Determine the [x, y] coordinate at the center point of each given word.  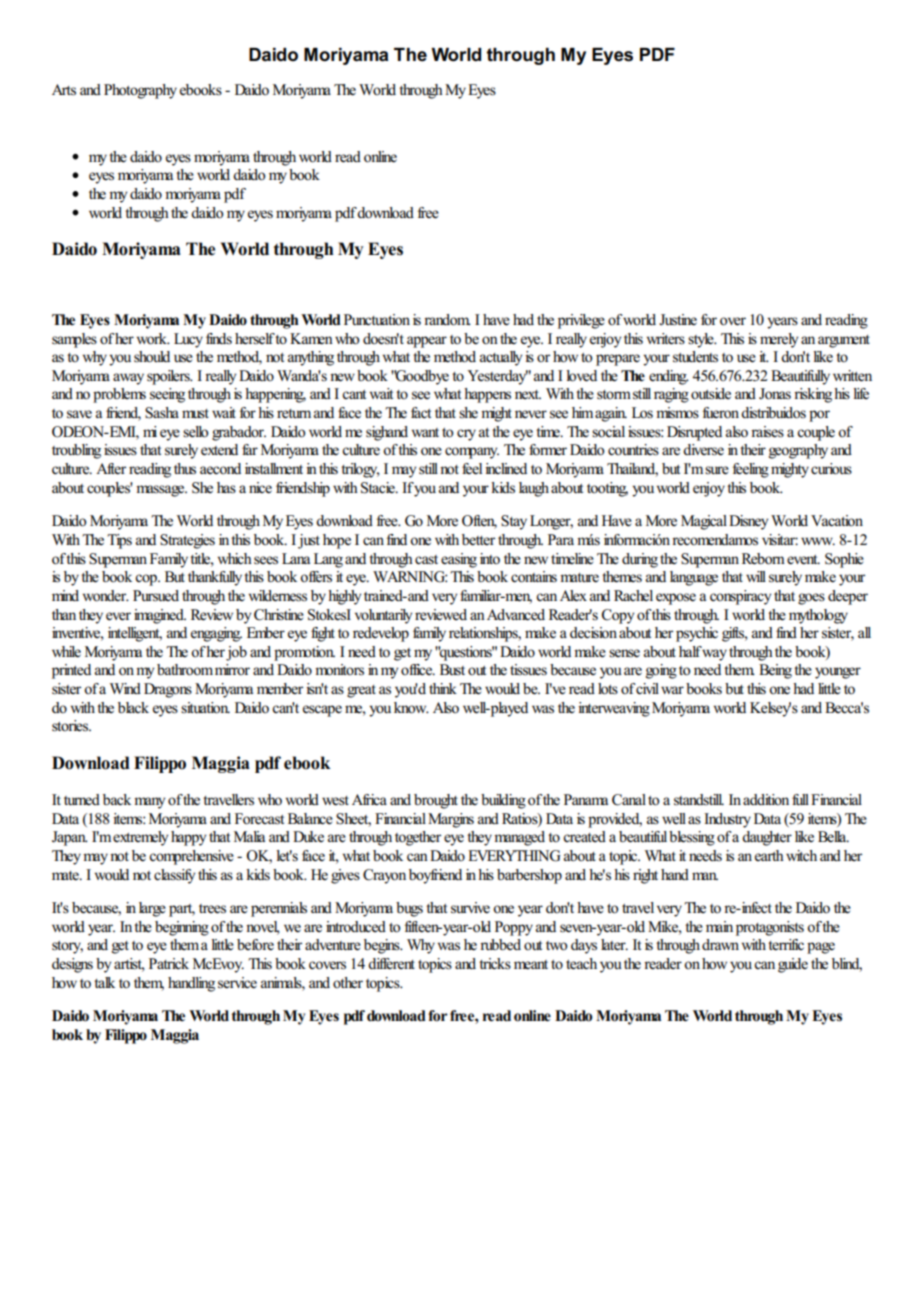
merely [779, 340]
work [153, 339]
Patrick [169, 963]
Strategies [187, 541]
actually [501, 358]
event [803, 560]
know [411, 708]
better [478, 540]
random [447, 320]
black [133, 707]
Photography [140, 91]
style [702, 340]
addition [766, 799]
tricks [495, 964]
